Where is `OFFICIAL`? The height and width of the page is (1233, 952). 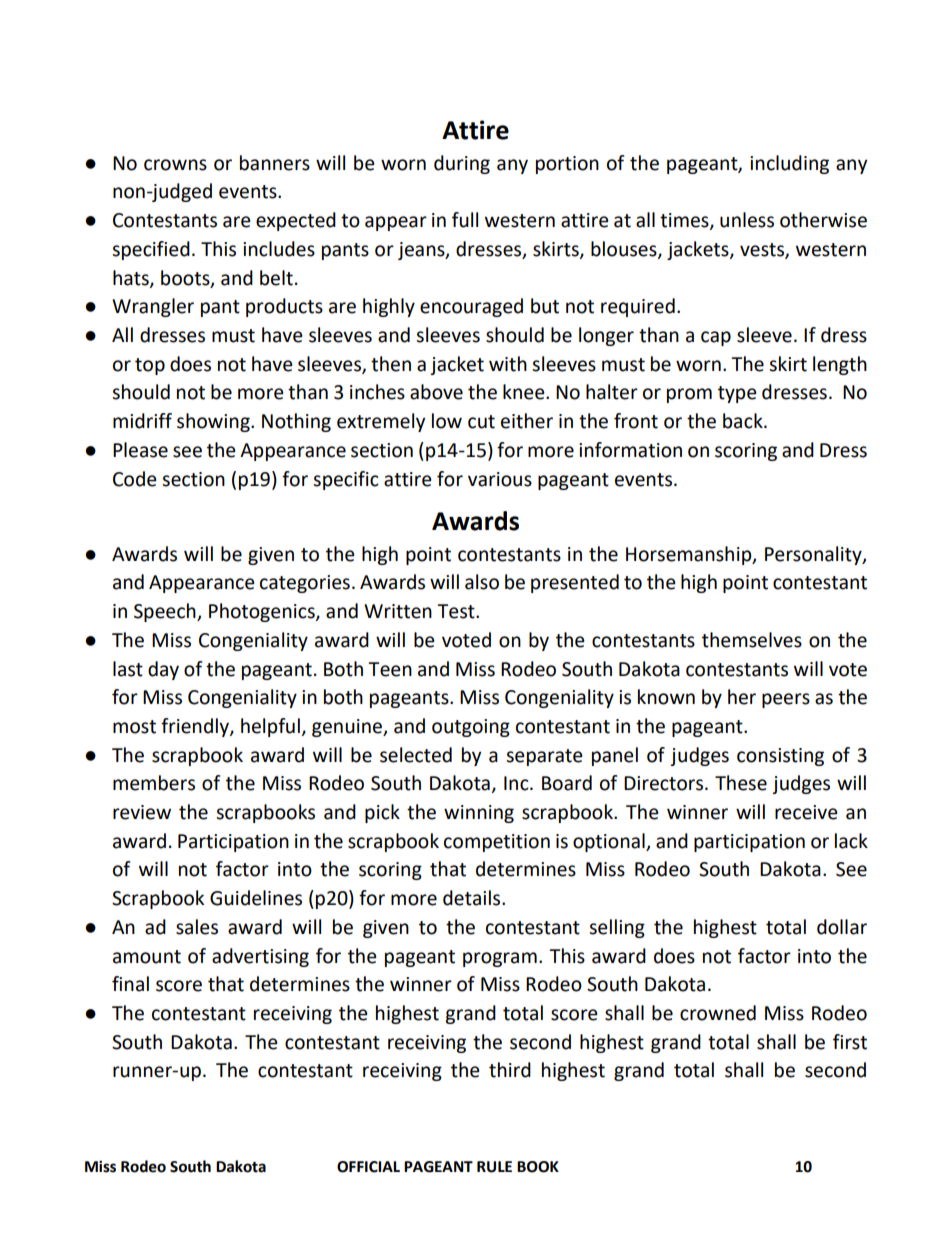 OFFICIAL is located at coordinates (368, 1167).
